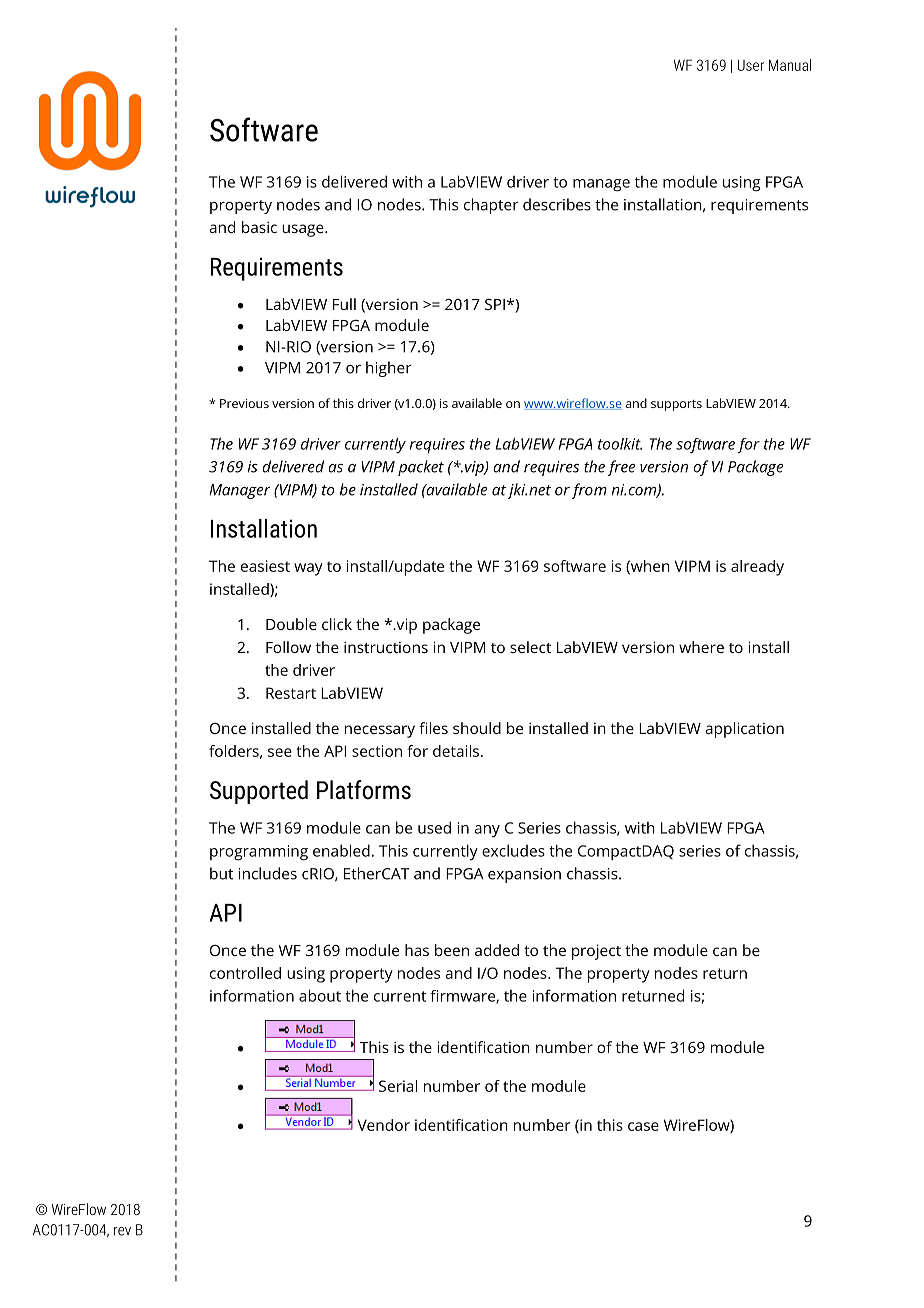 This screenshot has height=1308, width=924. I want to click on chapter, so click(491, 206).
